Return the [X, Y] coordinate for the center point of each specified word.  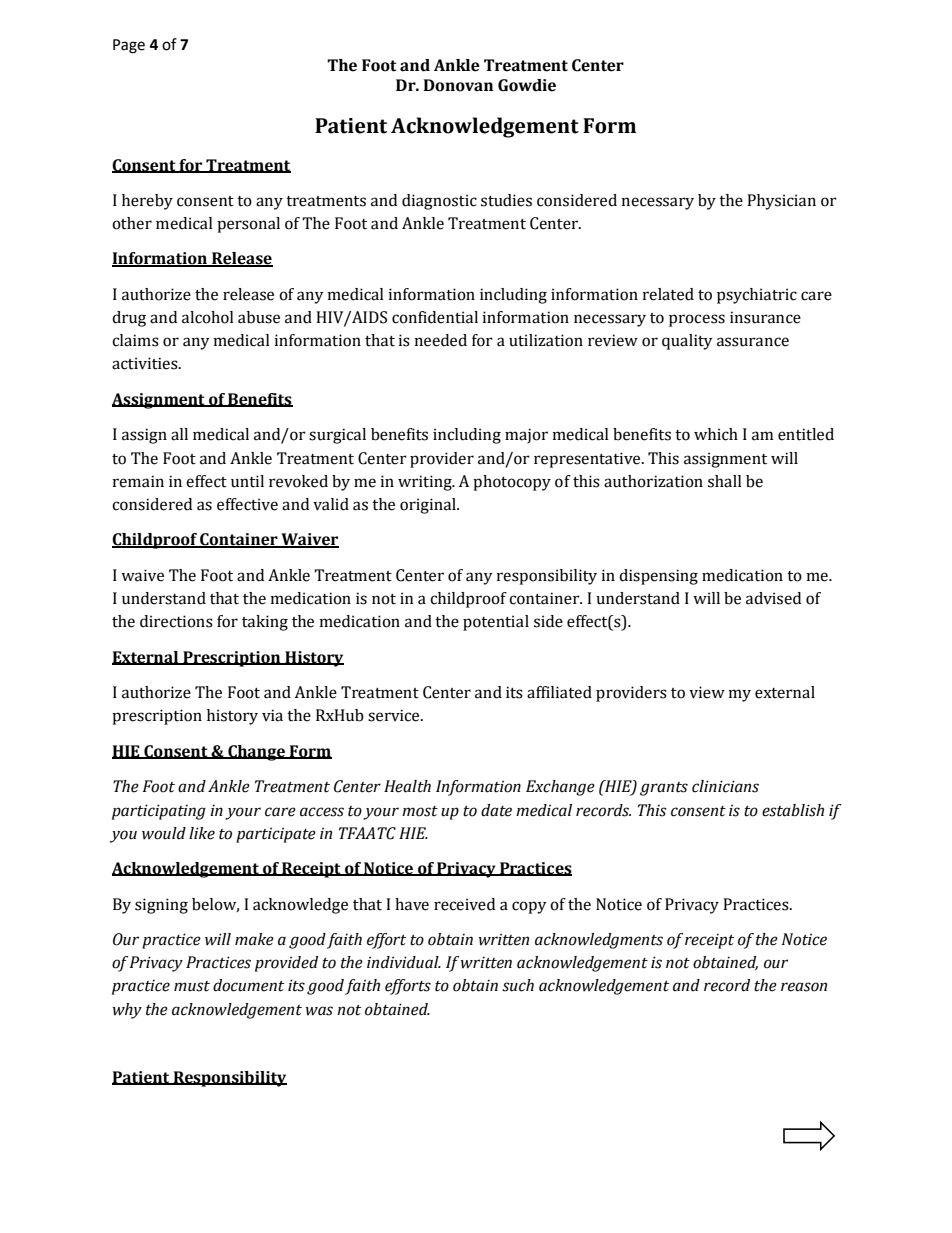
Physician [781, 202]
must [192, 986]
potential [496, 623]
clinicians [725, 786]
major [526, 436]
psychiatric [757, 296]
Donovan [458, 85]
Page [129, 46]
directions [176, 621]
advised [773, 598]
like [202, 833]
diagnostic [439, 202]
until [247, 481]
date [496, 810]
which [716, 434]
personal [248, 225]
